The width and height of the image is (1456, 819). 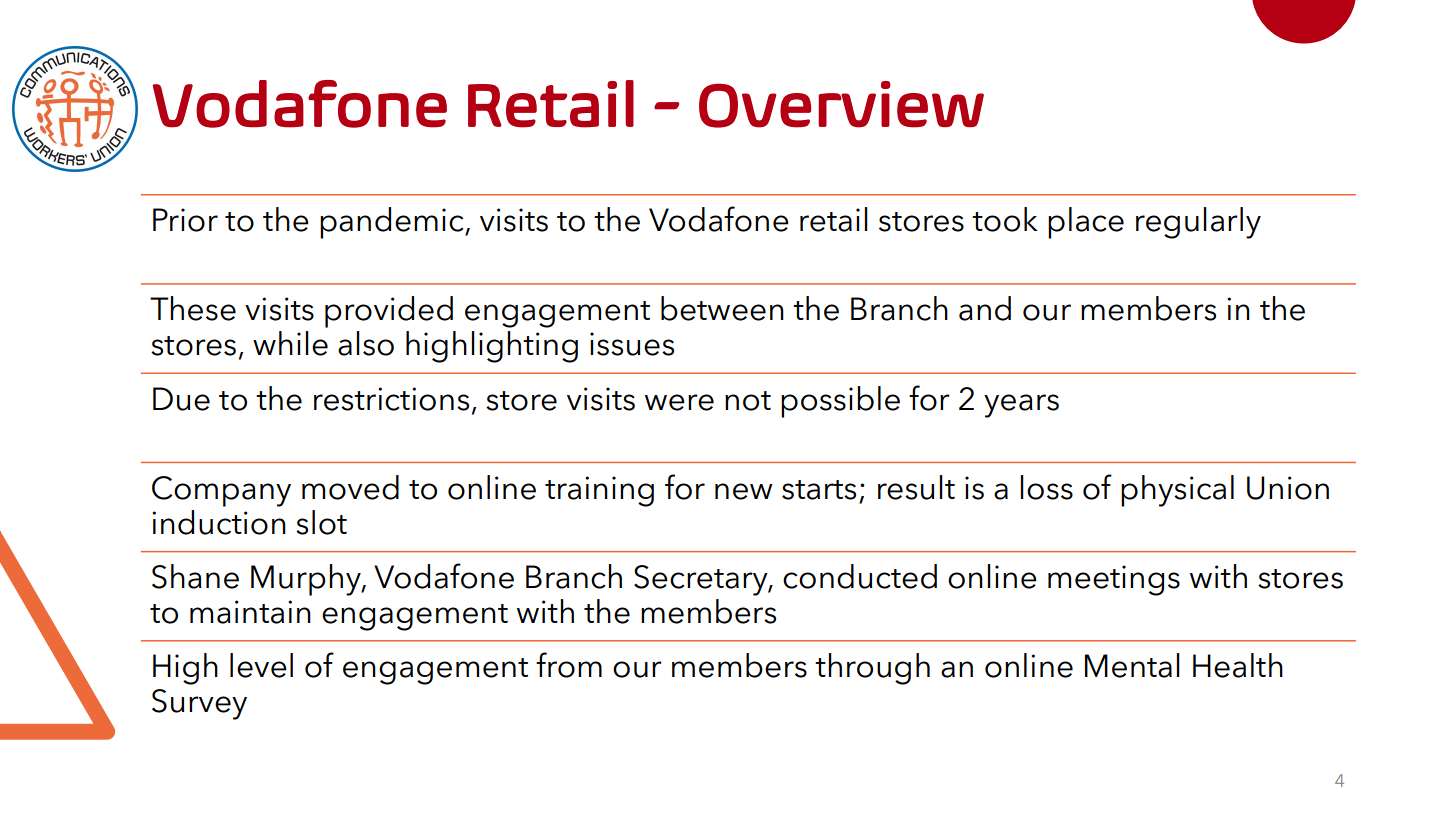 I want to click on provided, so click(x=389, y=312).
